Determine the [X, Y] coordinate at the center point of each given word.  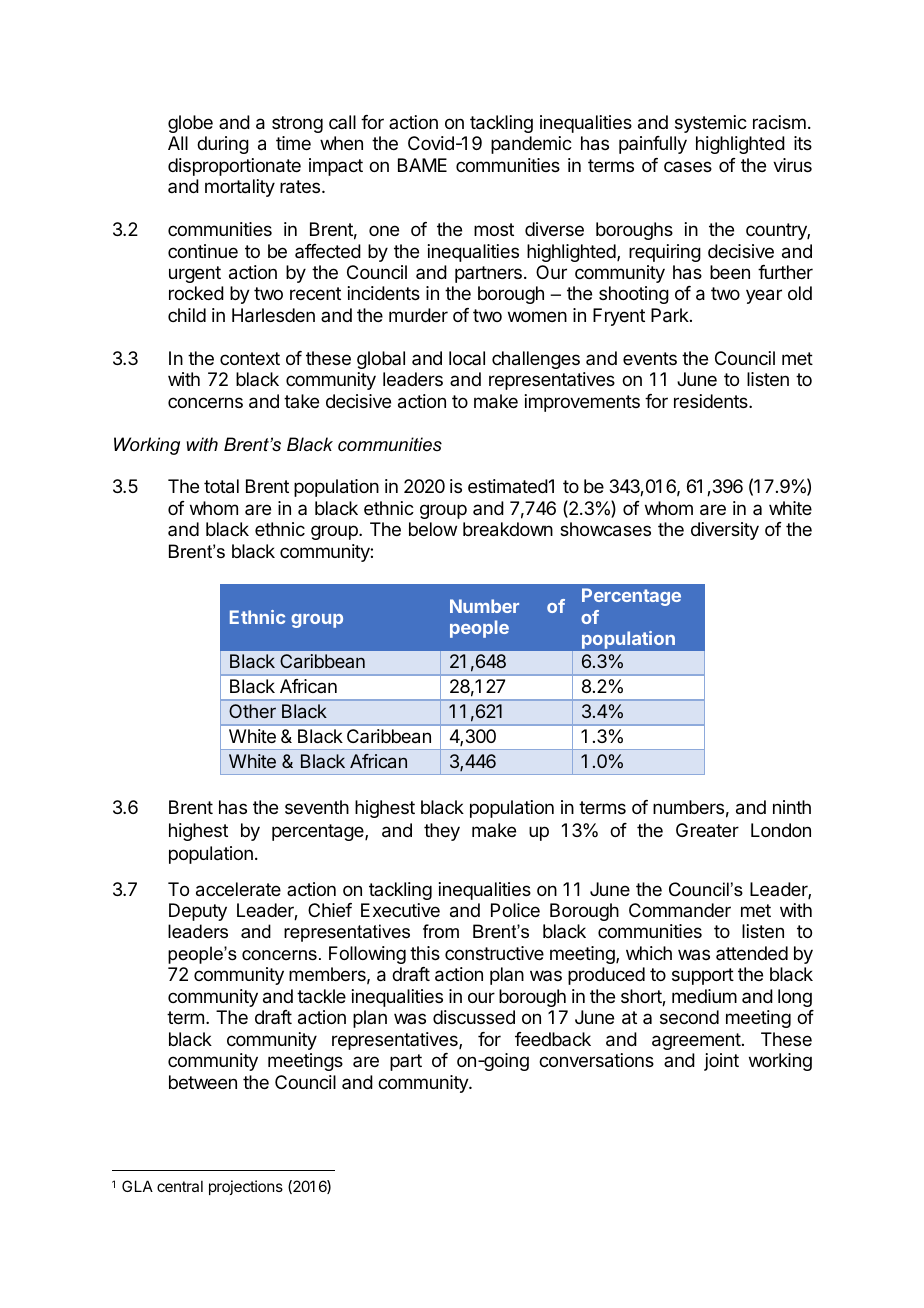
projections [246, 1187]
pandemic [531, 145]
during [223, 145]
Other [252, 711]
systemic [711, 124]
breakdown [508, 529]
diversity [725, 531]
